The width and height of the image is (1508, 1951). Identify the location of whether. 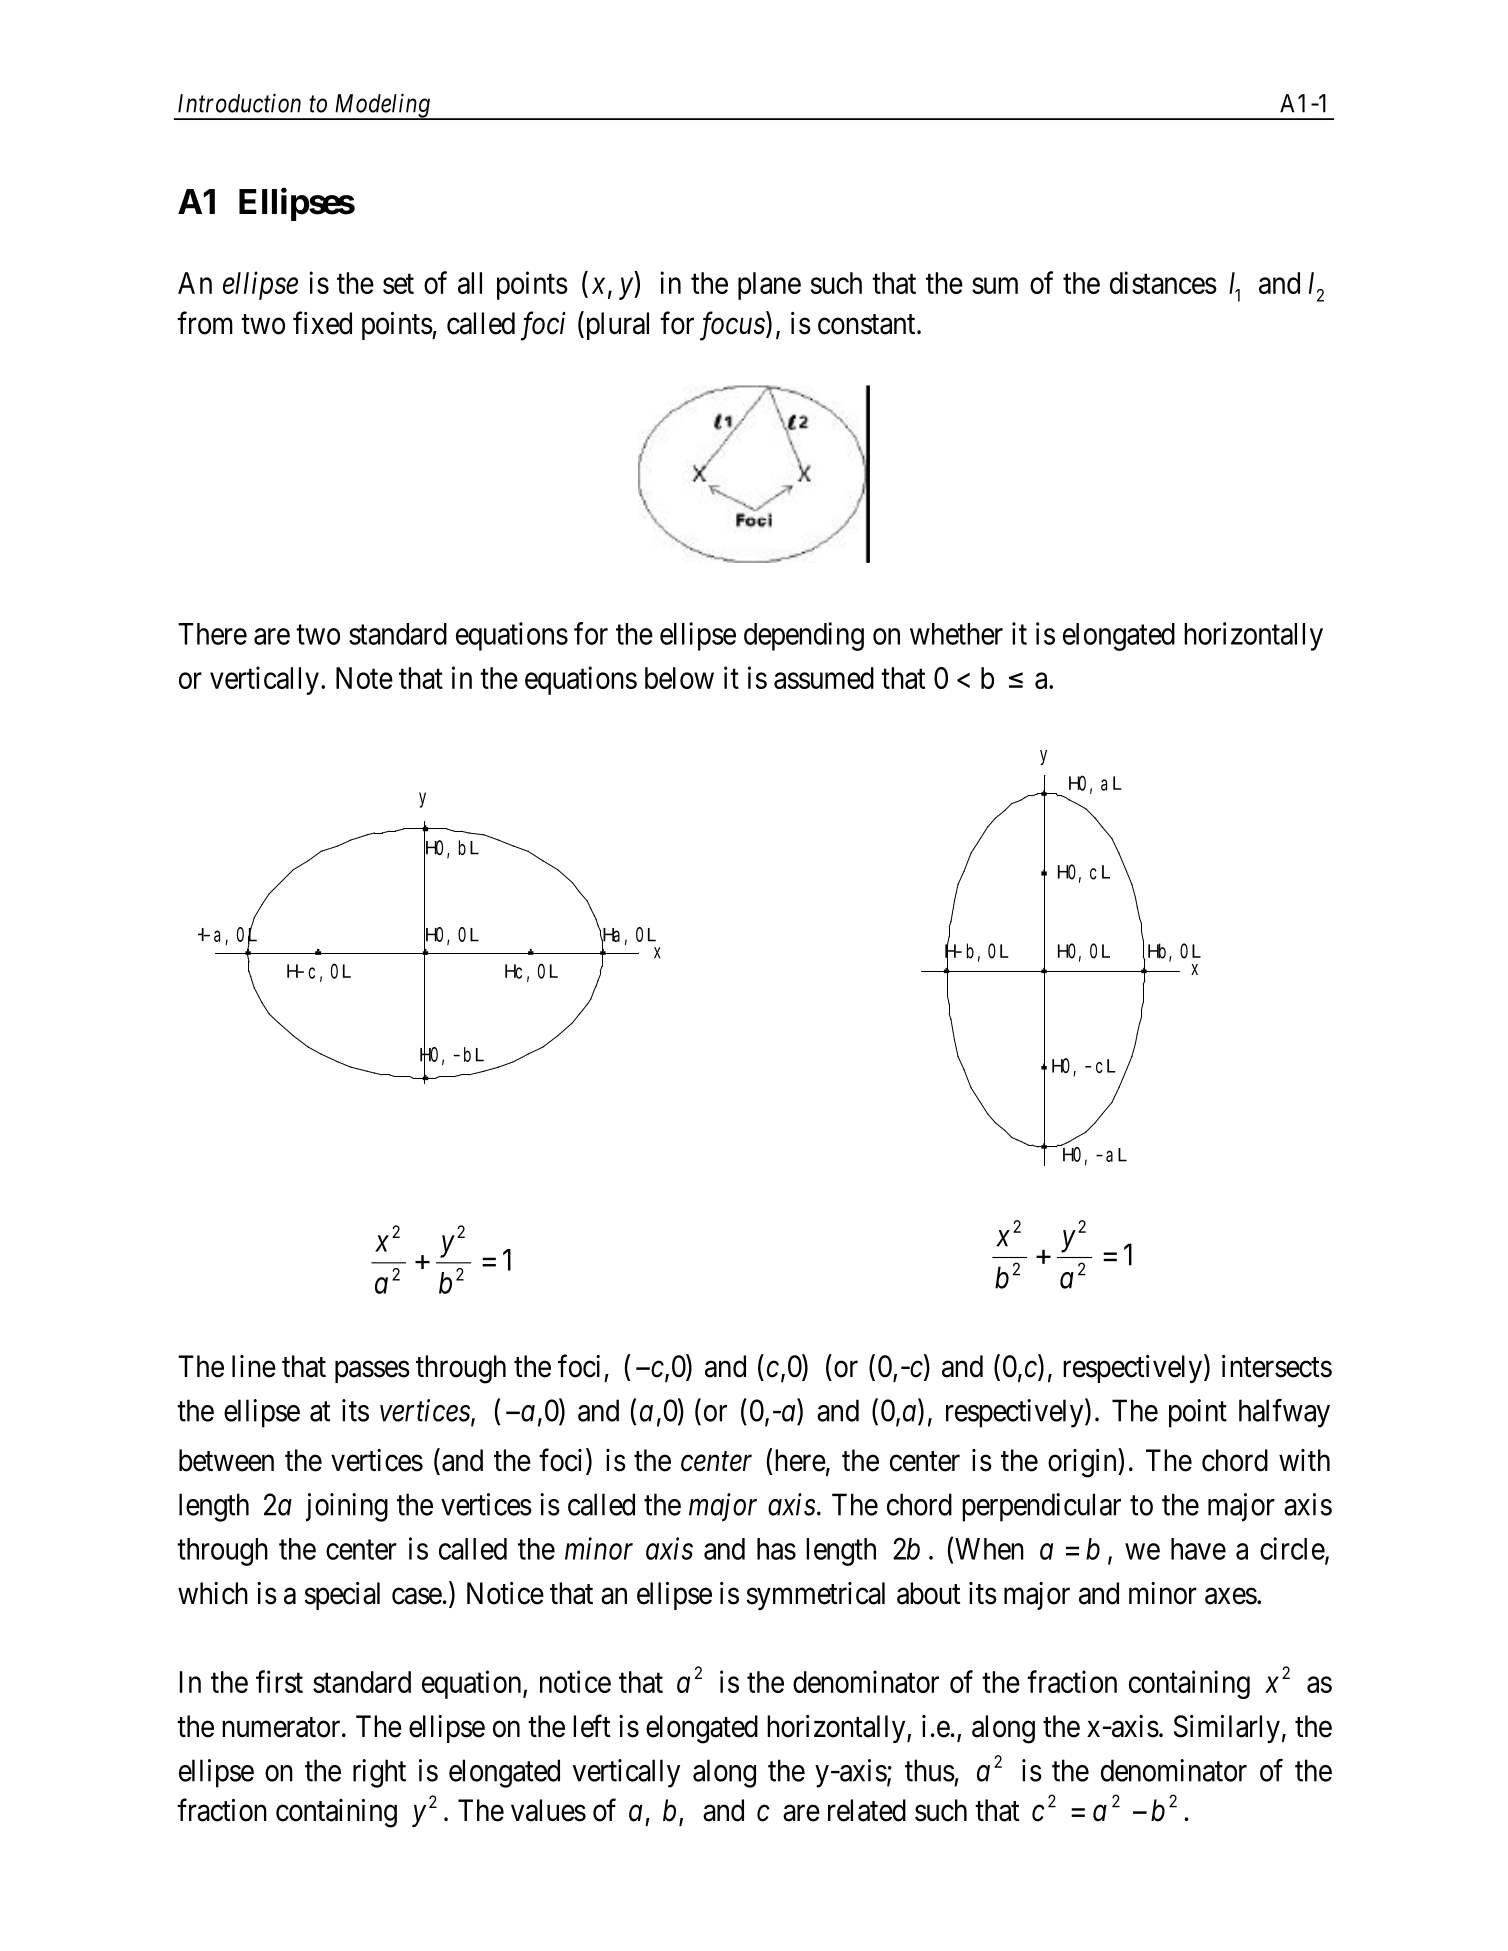
(956, 634).
